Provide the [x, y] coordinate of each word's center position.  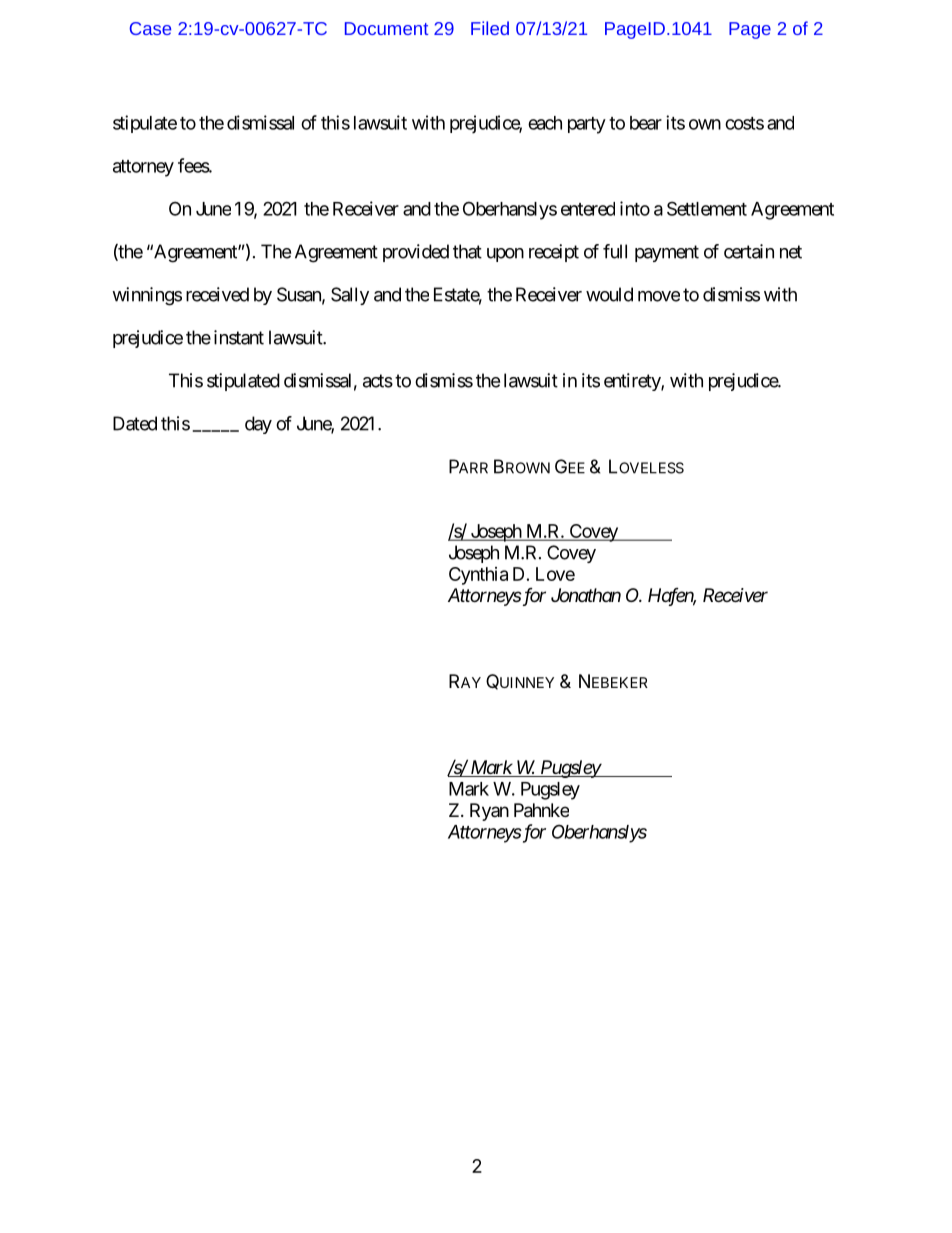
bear [646, 123]
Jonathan [586, 595]
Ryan [489, 812]
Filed [490, 28]
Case [150, 28]
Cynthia [478, 576]
